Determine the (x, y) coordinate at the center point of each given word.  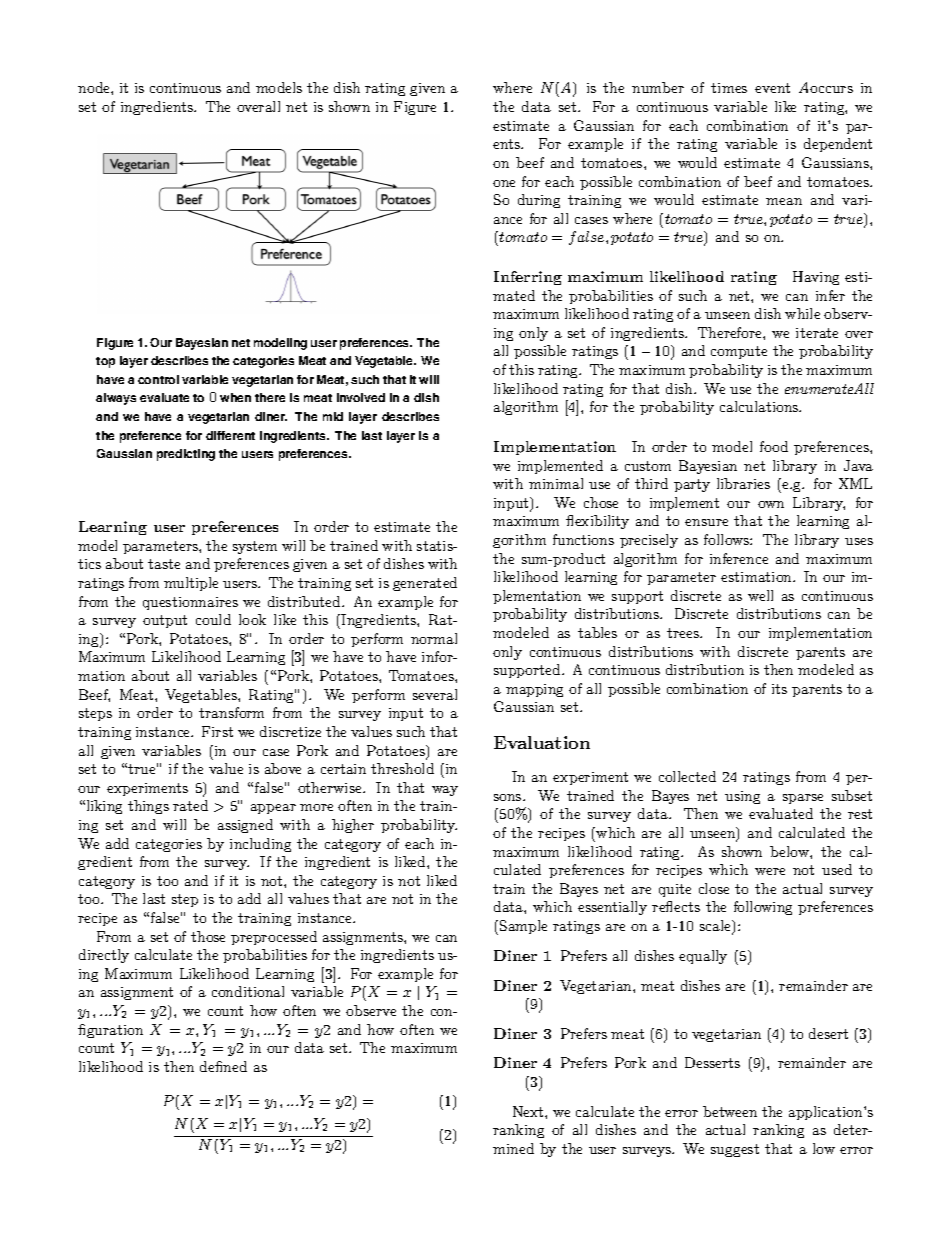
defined (223, 1066)
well (760, 595)
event (772, 88)
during (539, 201)
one (504, 183)
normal (434, 638)
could (213, 619)
